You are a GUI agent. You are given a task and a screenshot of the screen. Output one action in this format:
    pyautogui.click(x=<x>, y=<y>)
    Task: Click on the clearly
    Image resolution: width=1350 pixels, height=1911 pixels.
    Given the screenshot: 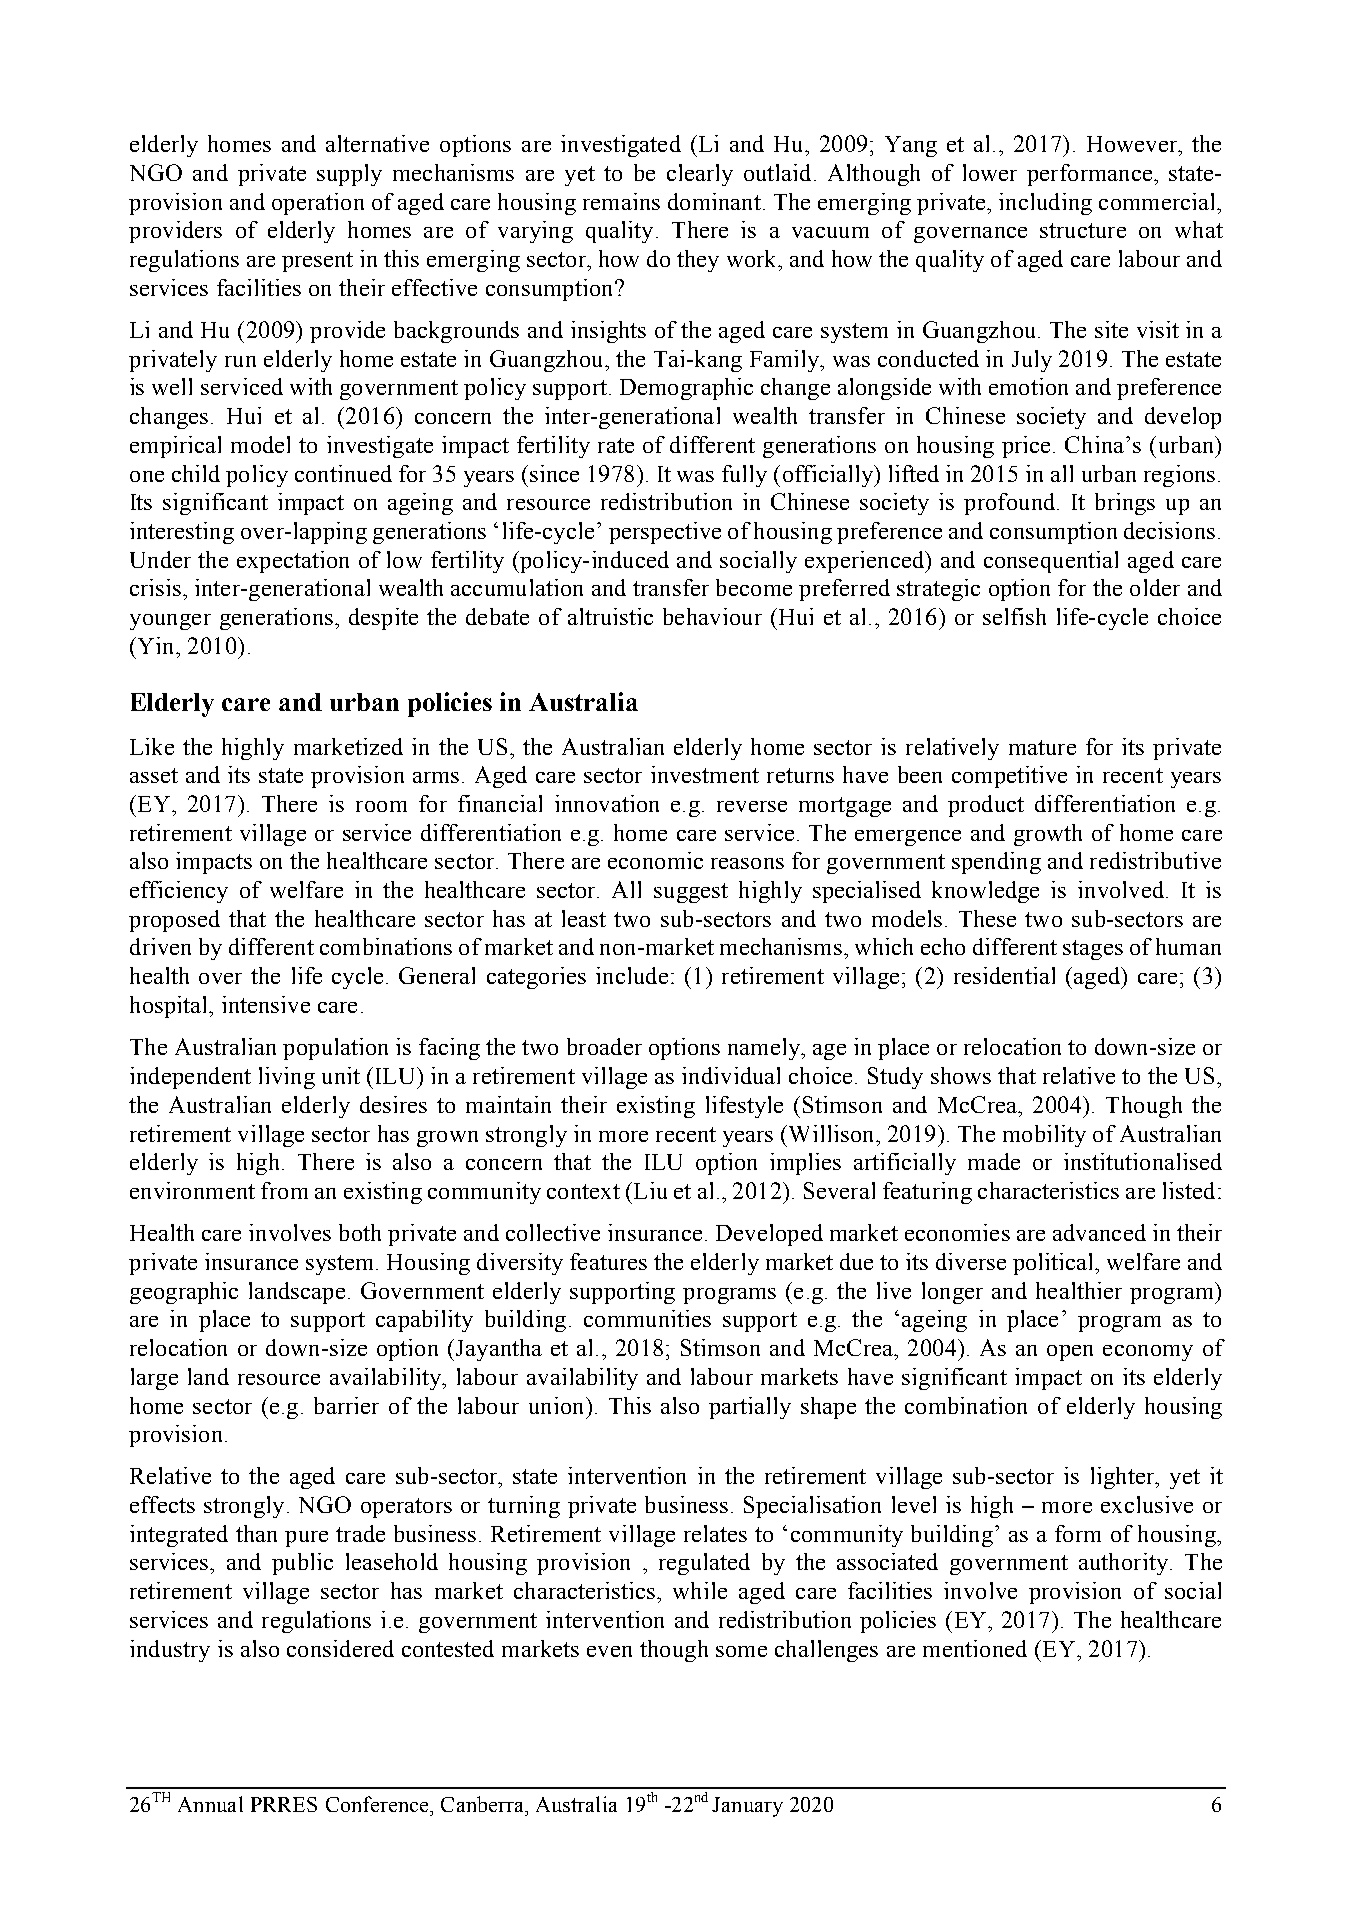 What is the action you would take?
    pyautogui.click(x=700, y=175)
